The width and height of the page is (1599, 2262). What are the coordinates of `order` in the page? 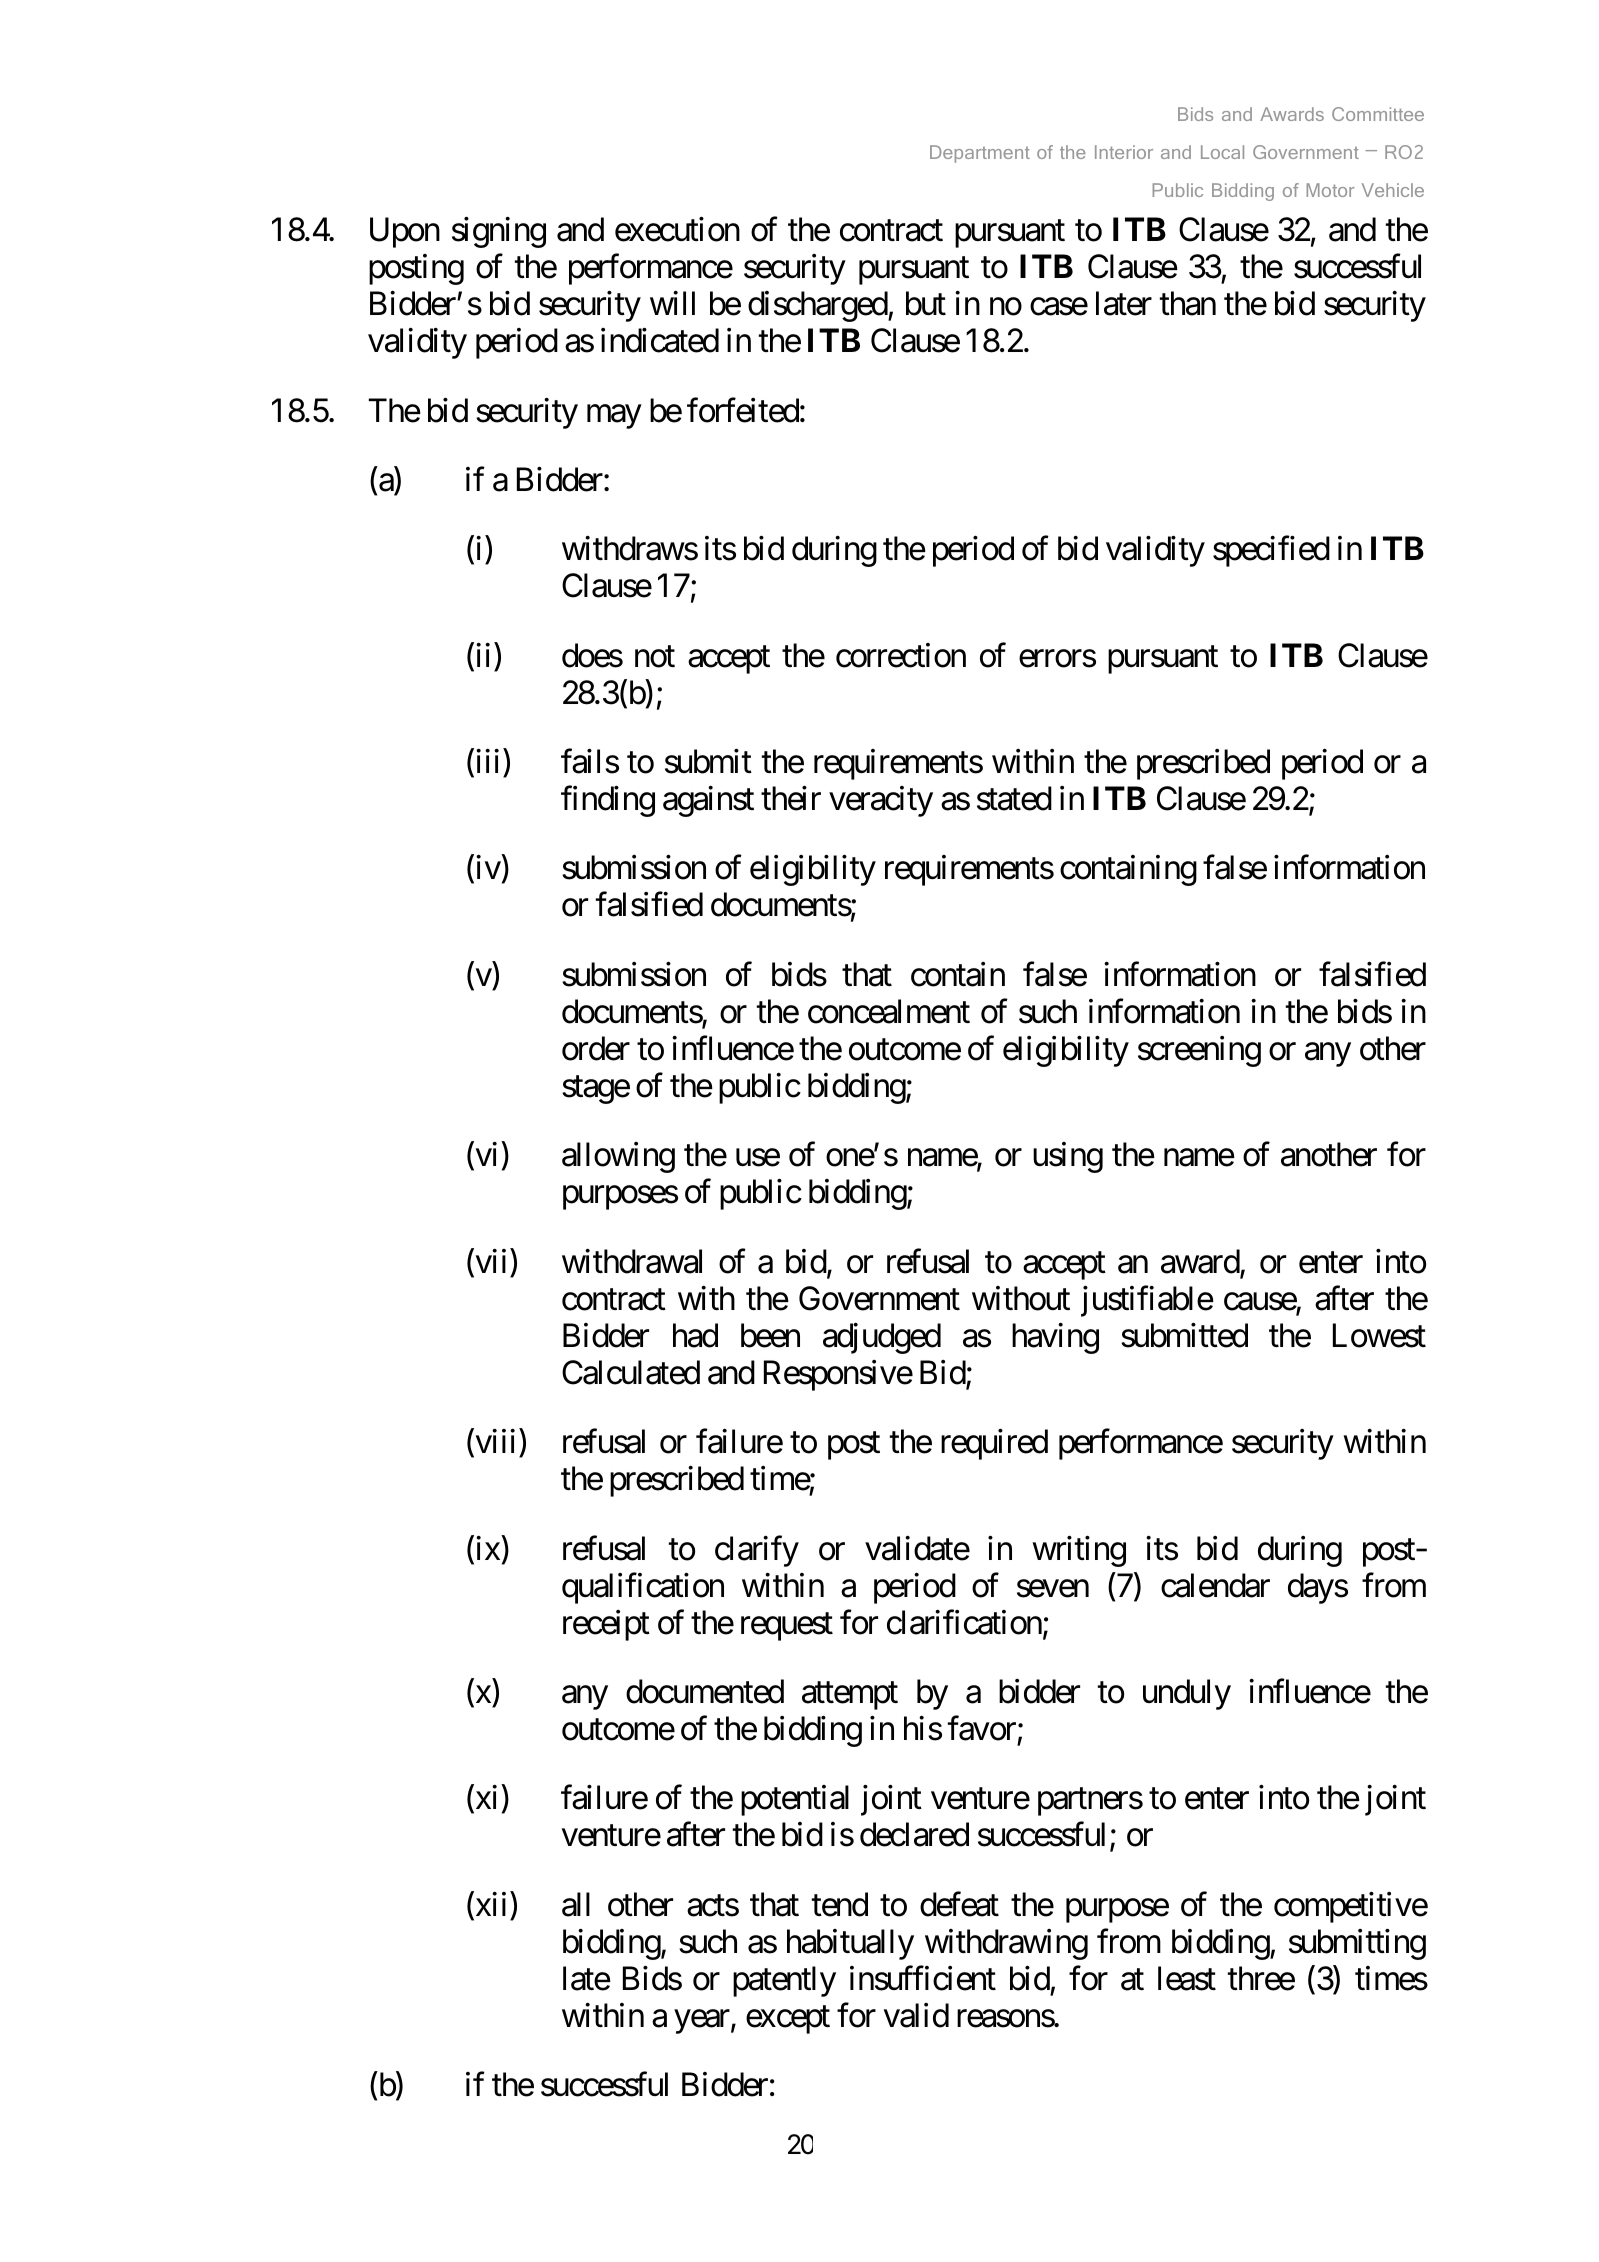 It's located at (596, 1048).
